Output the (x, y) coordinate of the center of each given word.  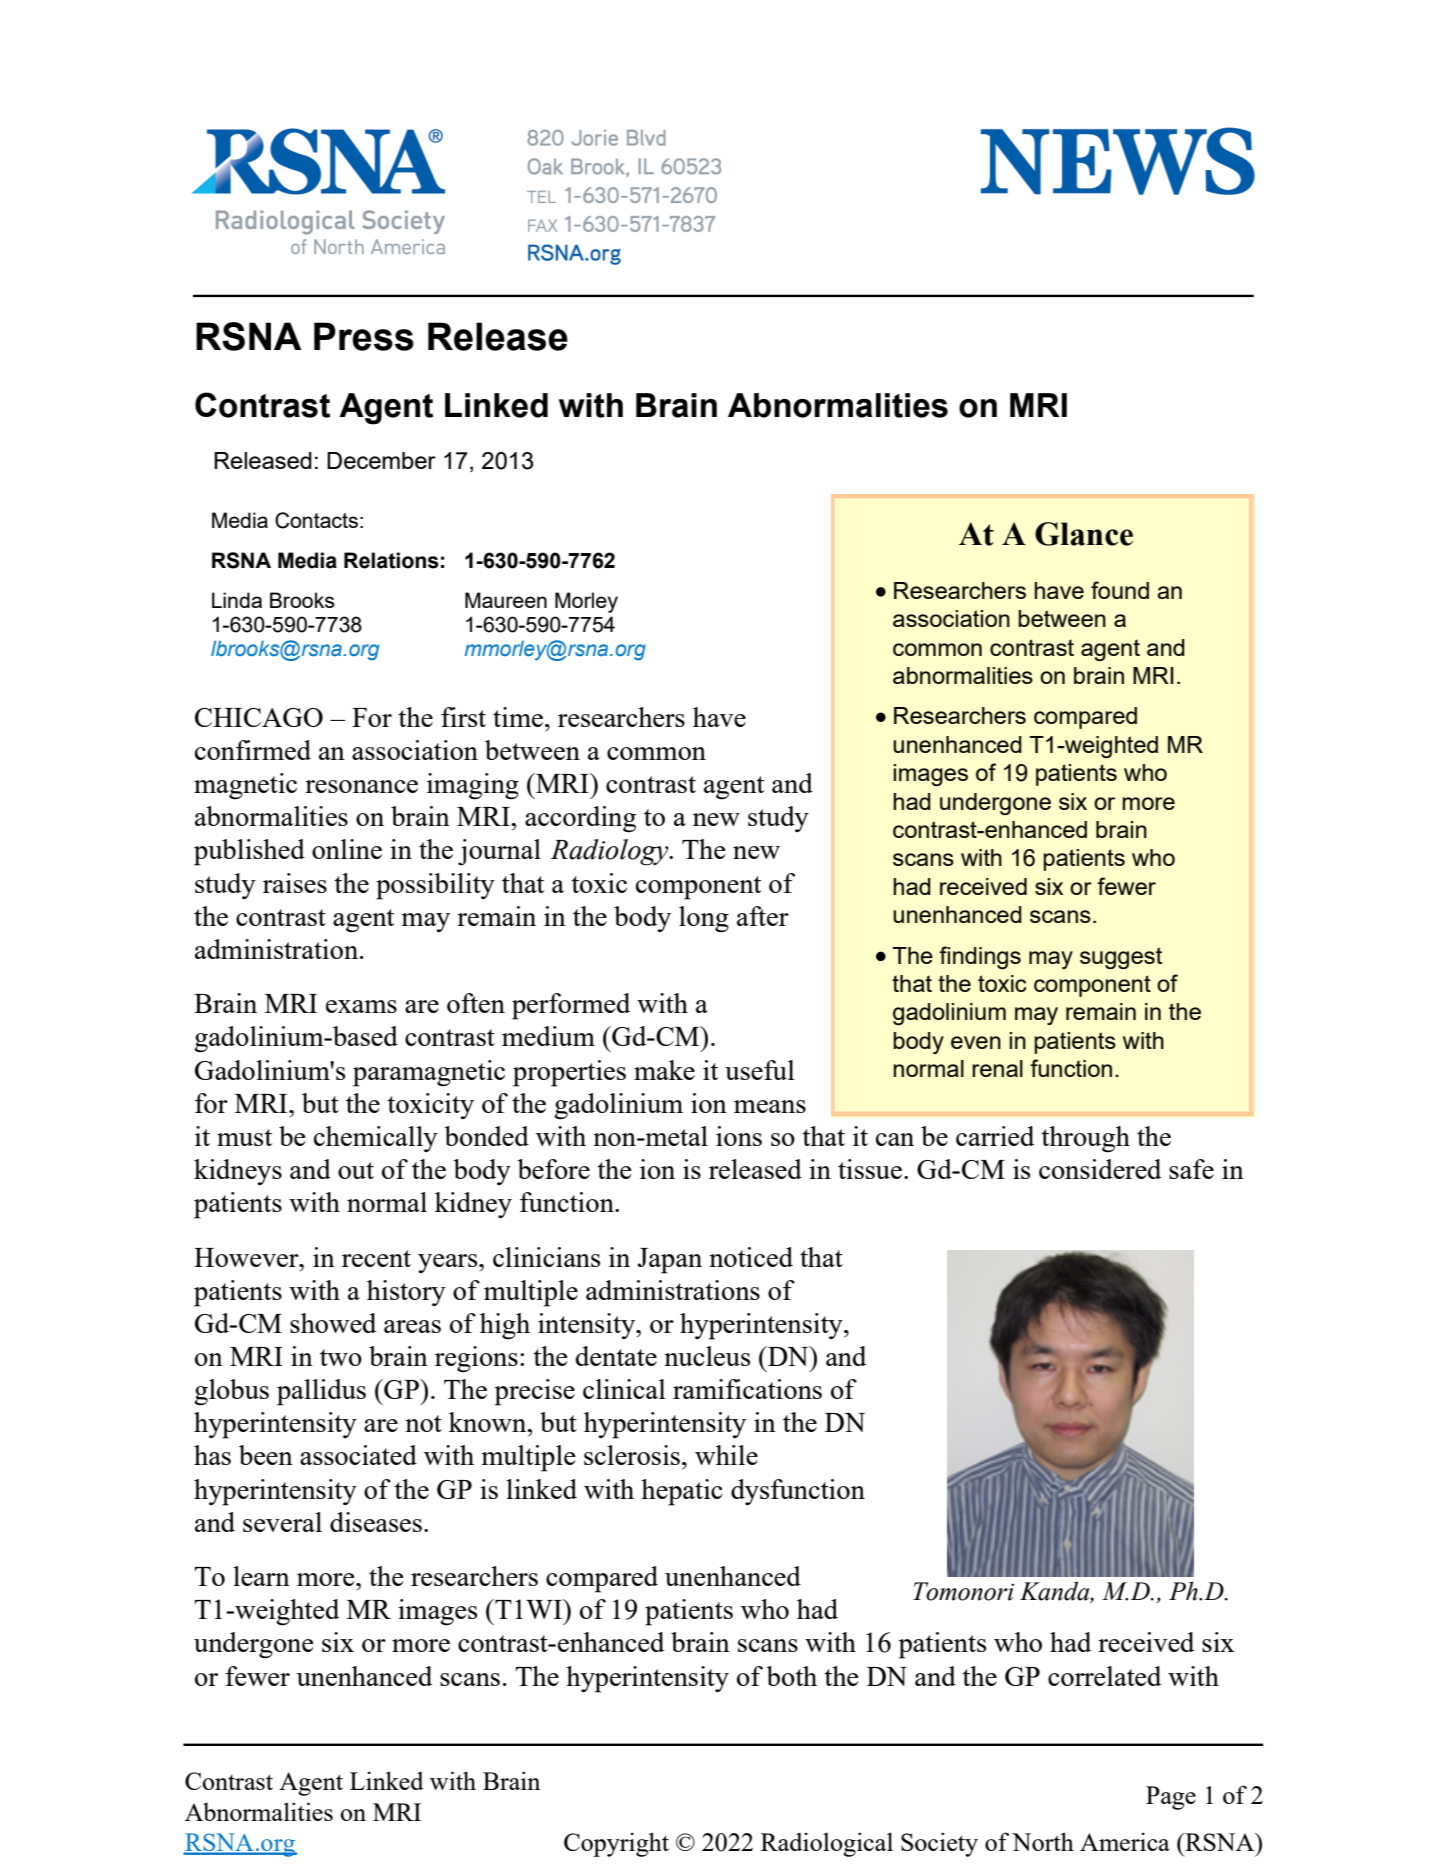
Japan (670, 1261)
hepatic (682, 1492)
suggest (1121, 958)
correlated (1104, 1676)
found (1120, 590)
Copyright (616, 1844)
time (518, 717)
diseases (376, 1522)
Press (364, 336)
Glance (1084, 534)
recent (376, 1258)
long (704, 919)
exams (361, 1006)
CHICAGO (259, 717)
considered (1100, 1169)
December (381, 460)
